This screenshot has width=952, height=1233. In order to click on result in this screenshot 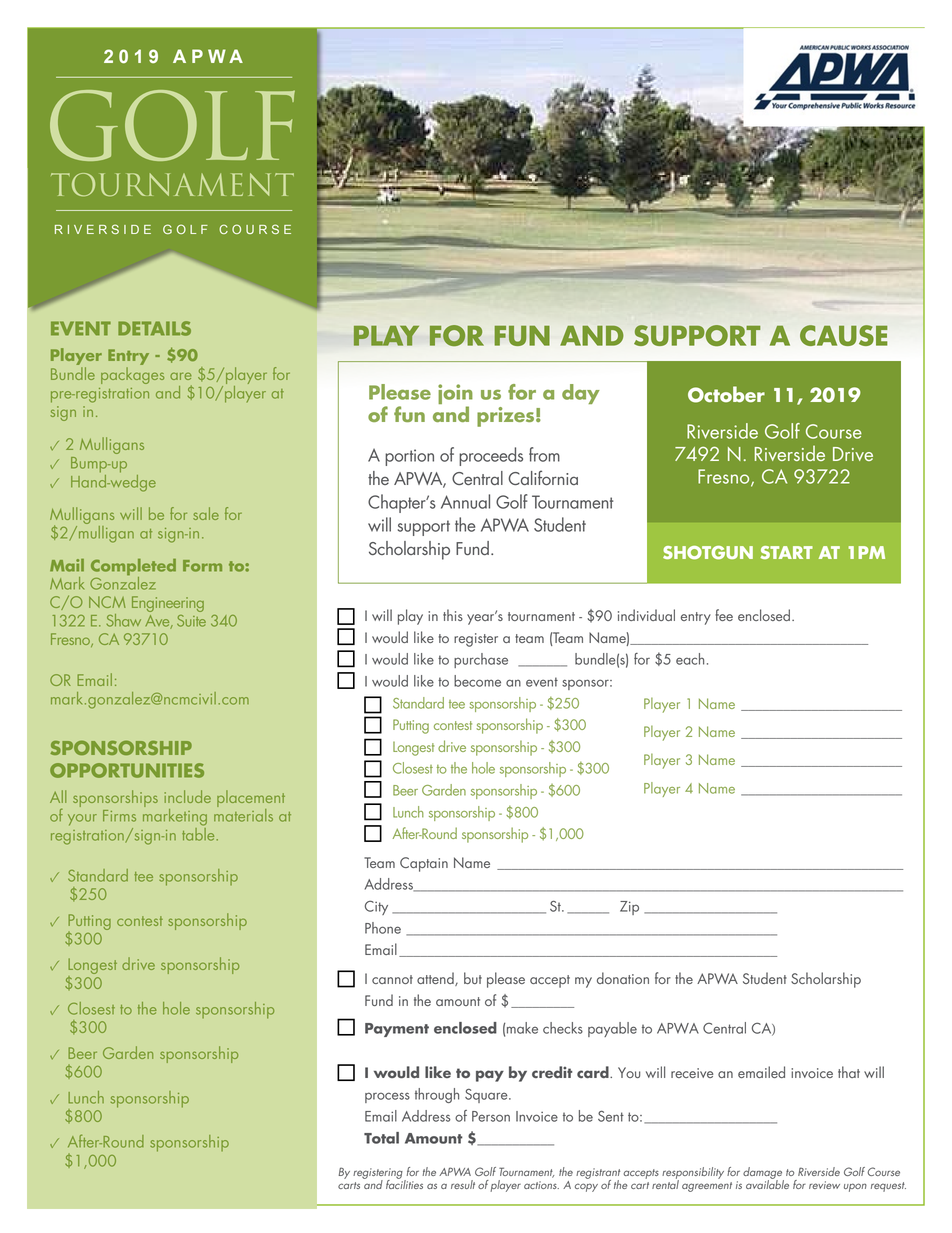, I will do `click(463, 1184)`.
